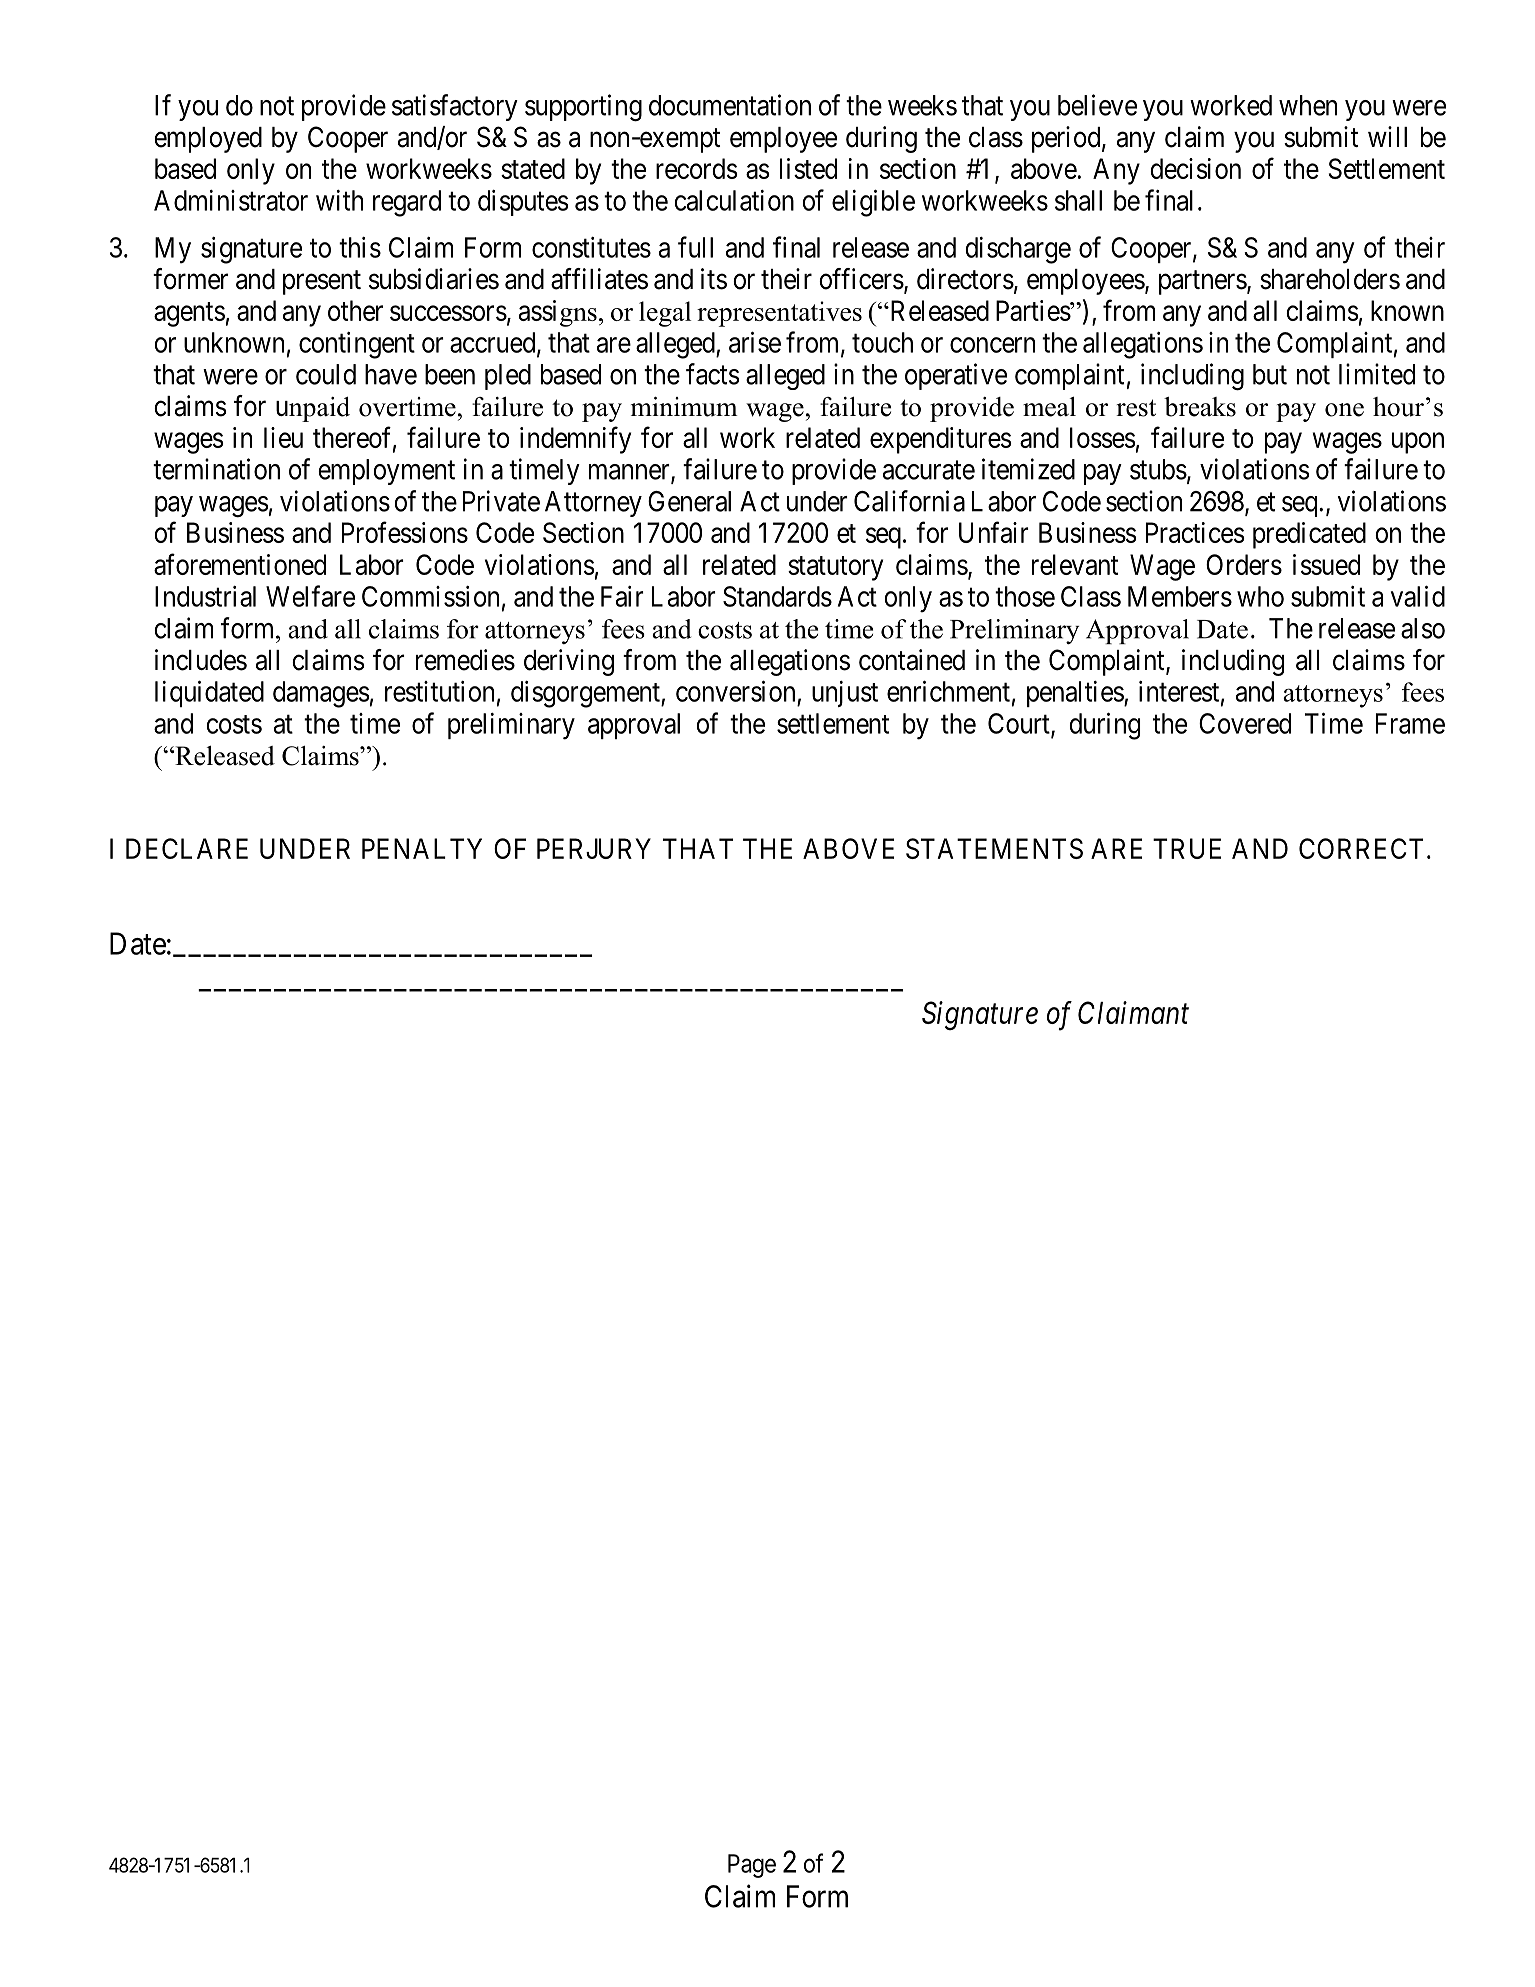 The image size is (1535, 1987). Describe the element at coordinates (808, 168) in the document. I see `listed` at that location.
